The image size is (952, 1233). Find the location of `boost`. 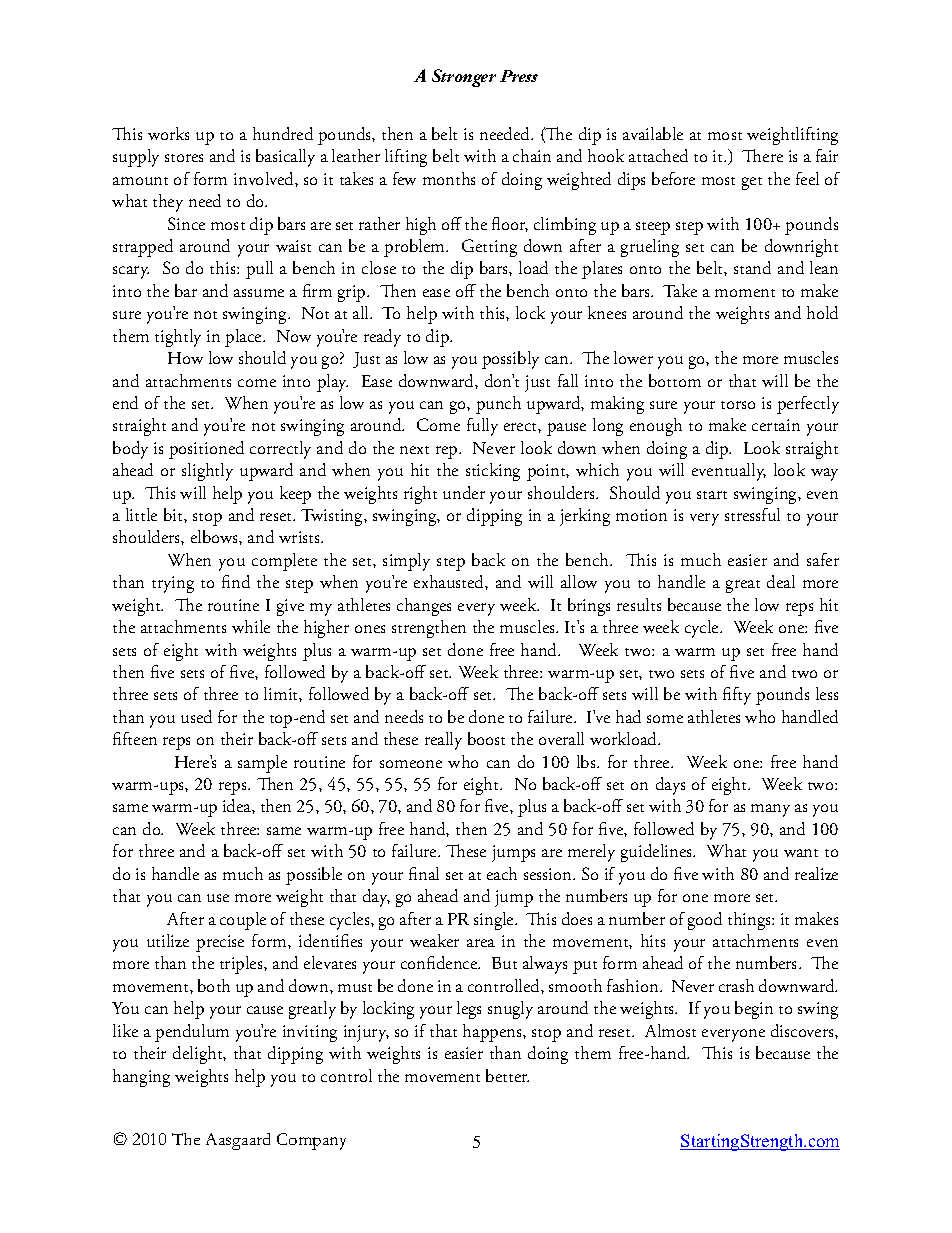

boost is located at coordinates (486, 738).
